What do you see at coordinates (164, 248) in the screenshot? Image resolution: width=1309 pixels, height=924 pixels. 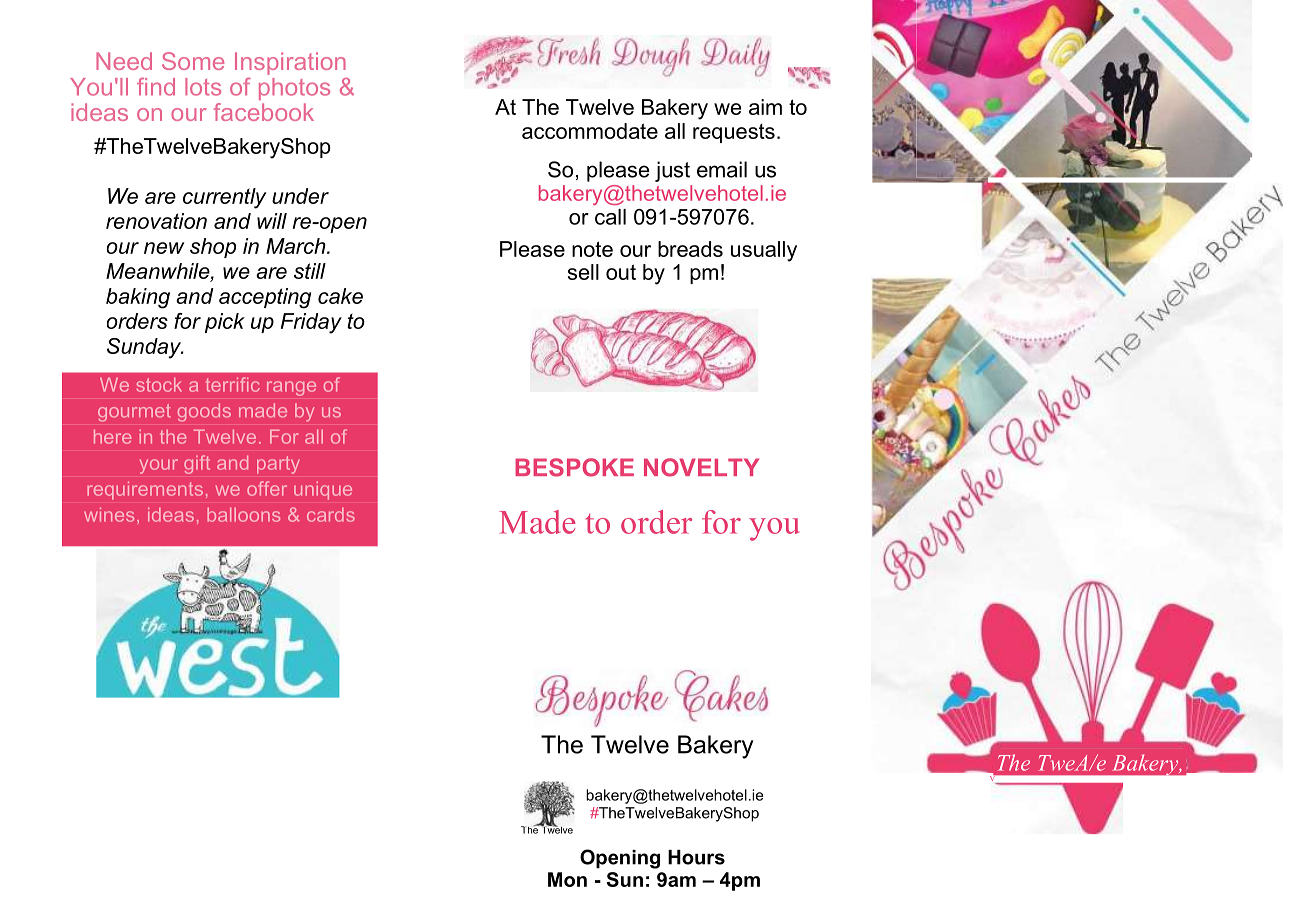 I see `new` at bounding box center [164, 248].
